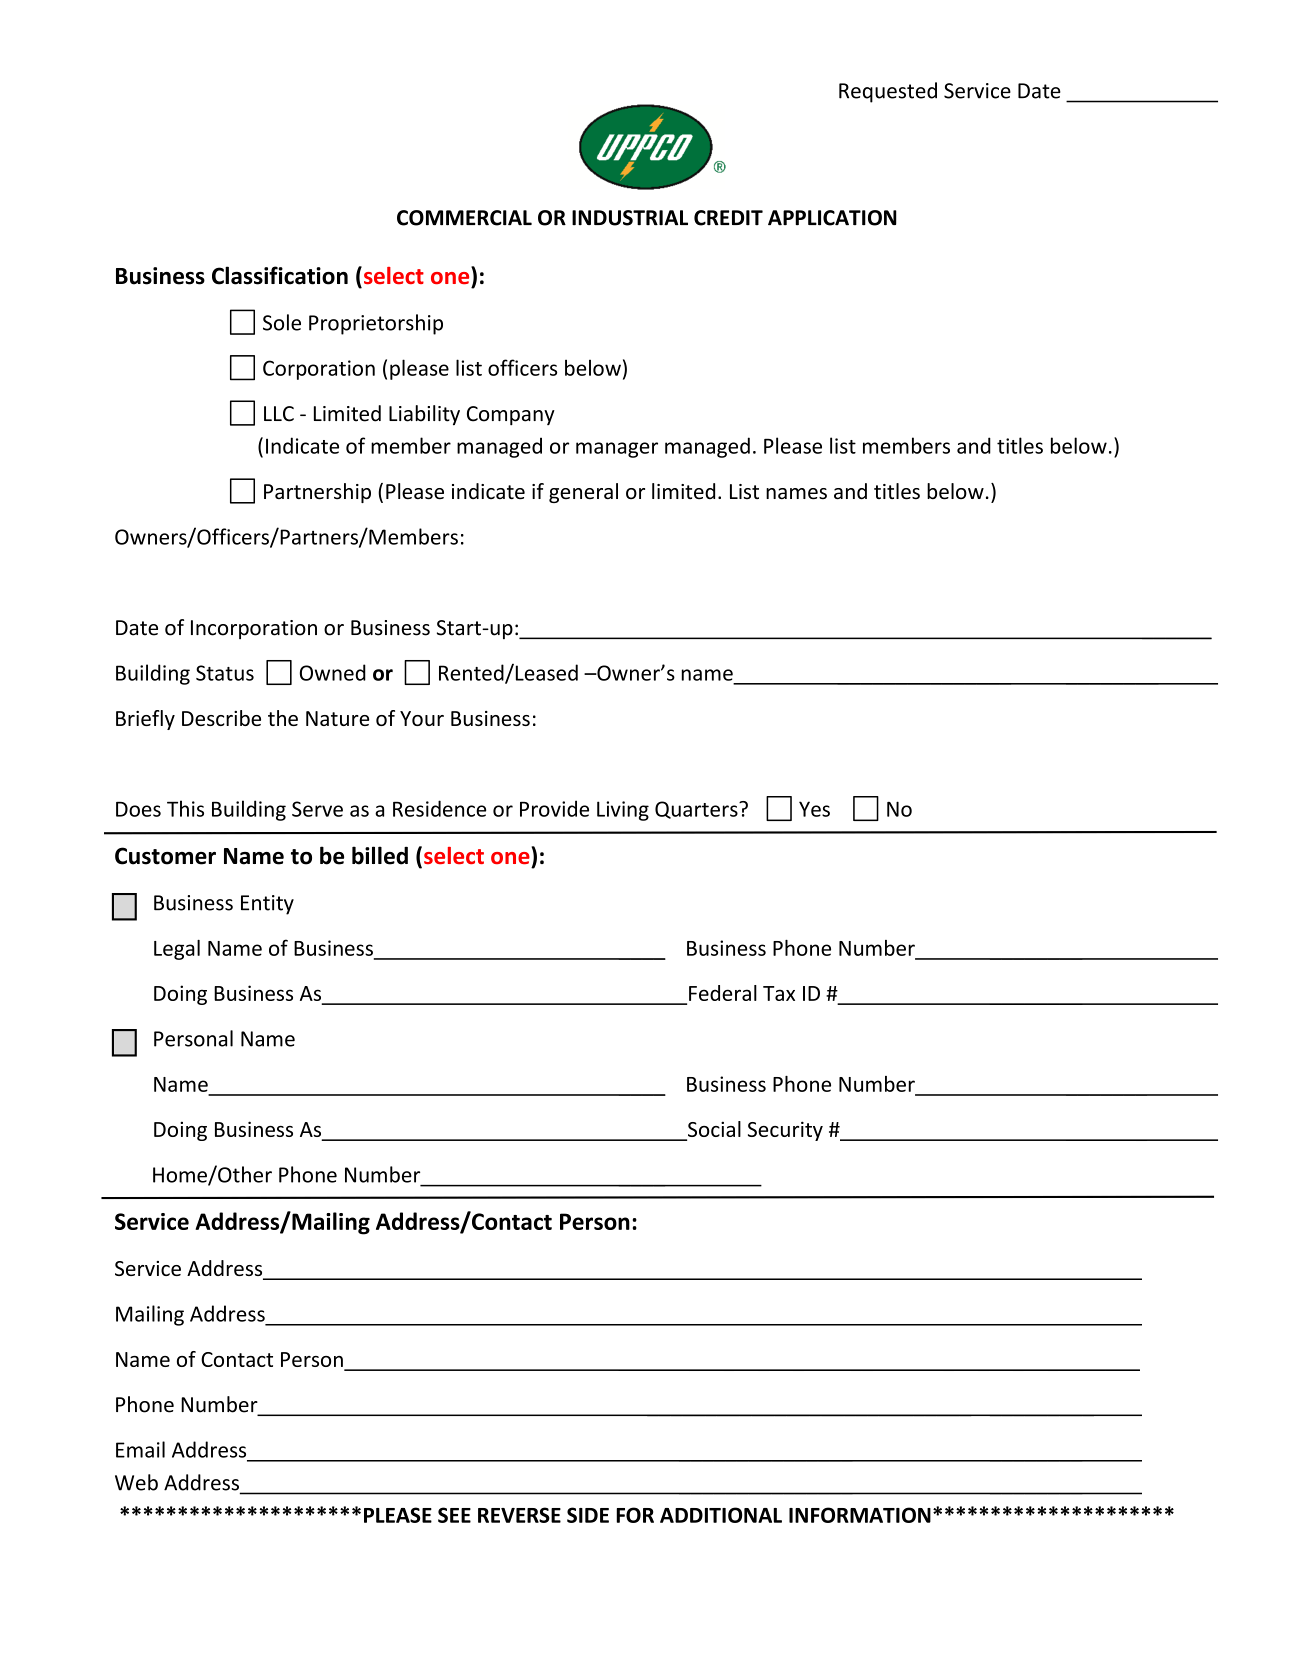 The height and width of the screenshot is (1675, 1294). Describe the element at coordinates (860, 1515) in the screenshot. I see `INFORMATION` at that location.
